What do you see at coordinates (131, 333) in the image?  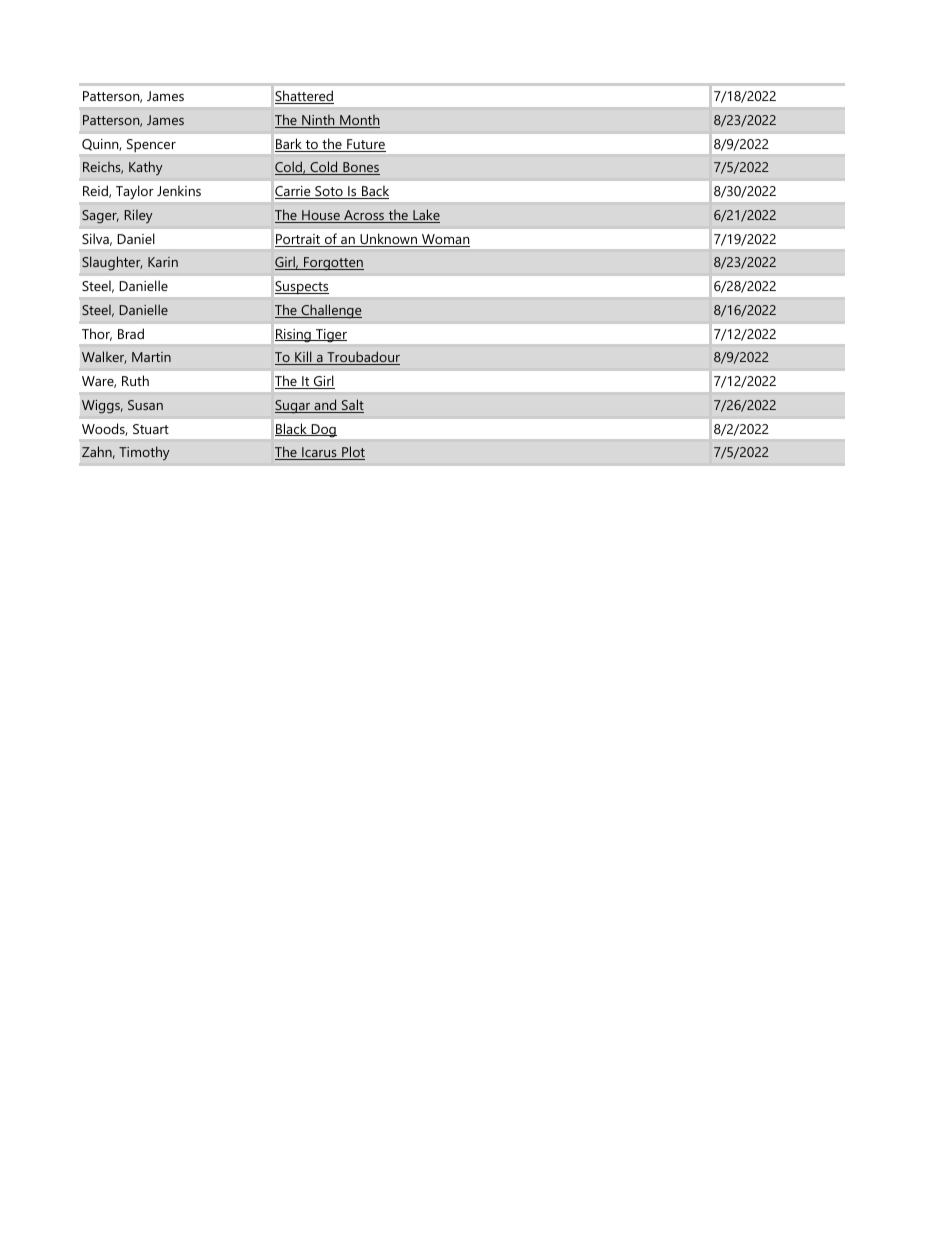 I see `Brad` at bounding box center [131, 333].
